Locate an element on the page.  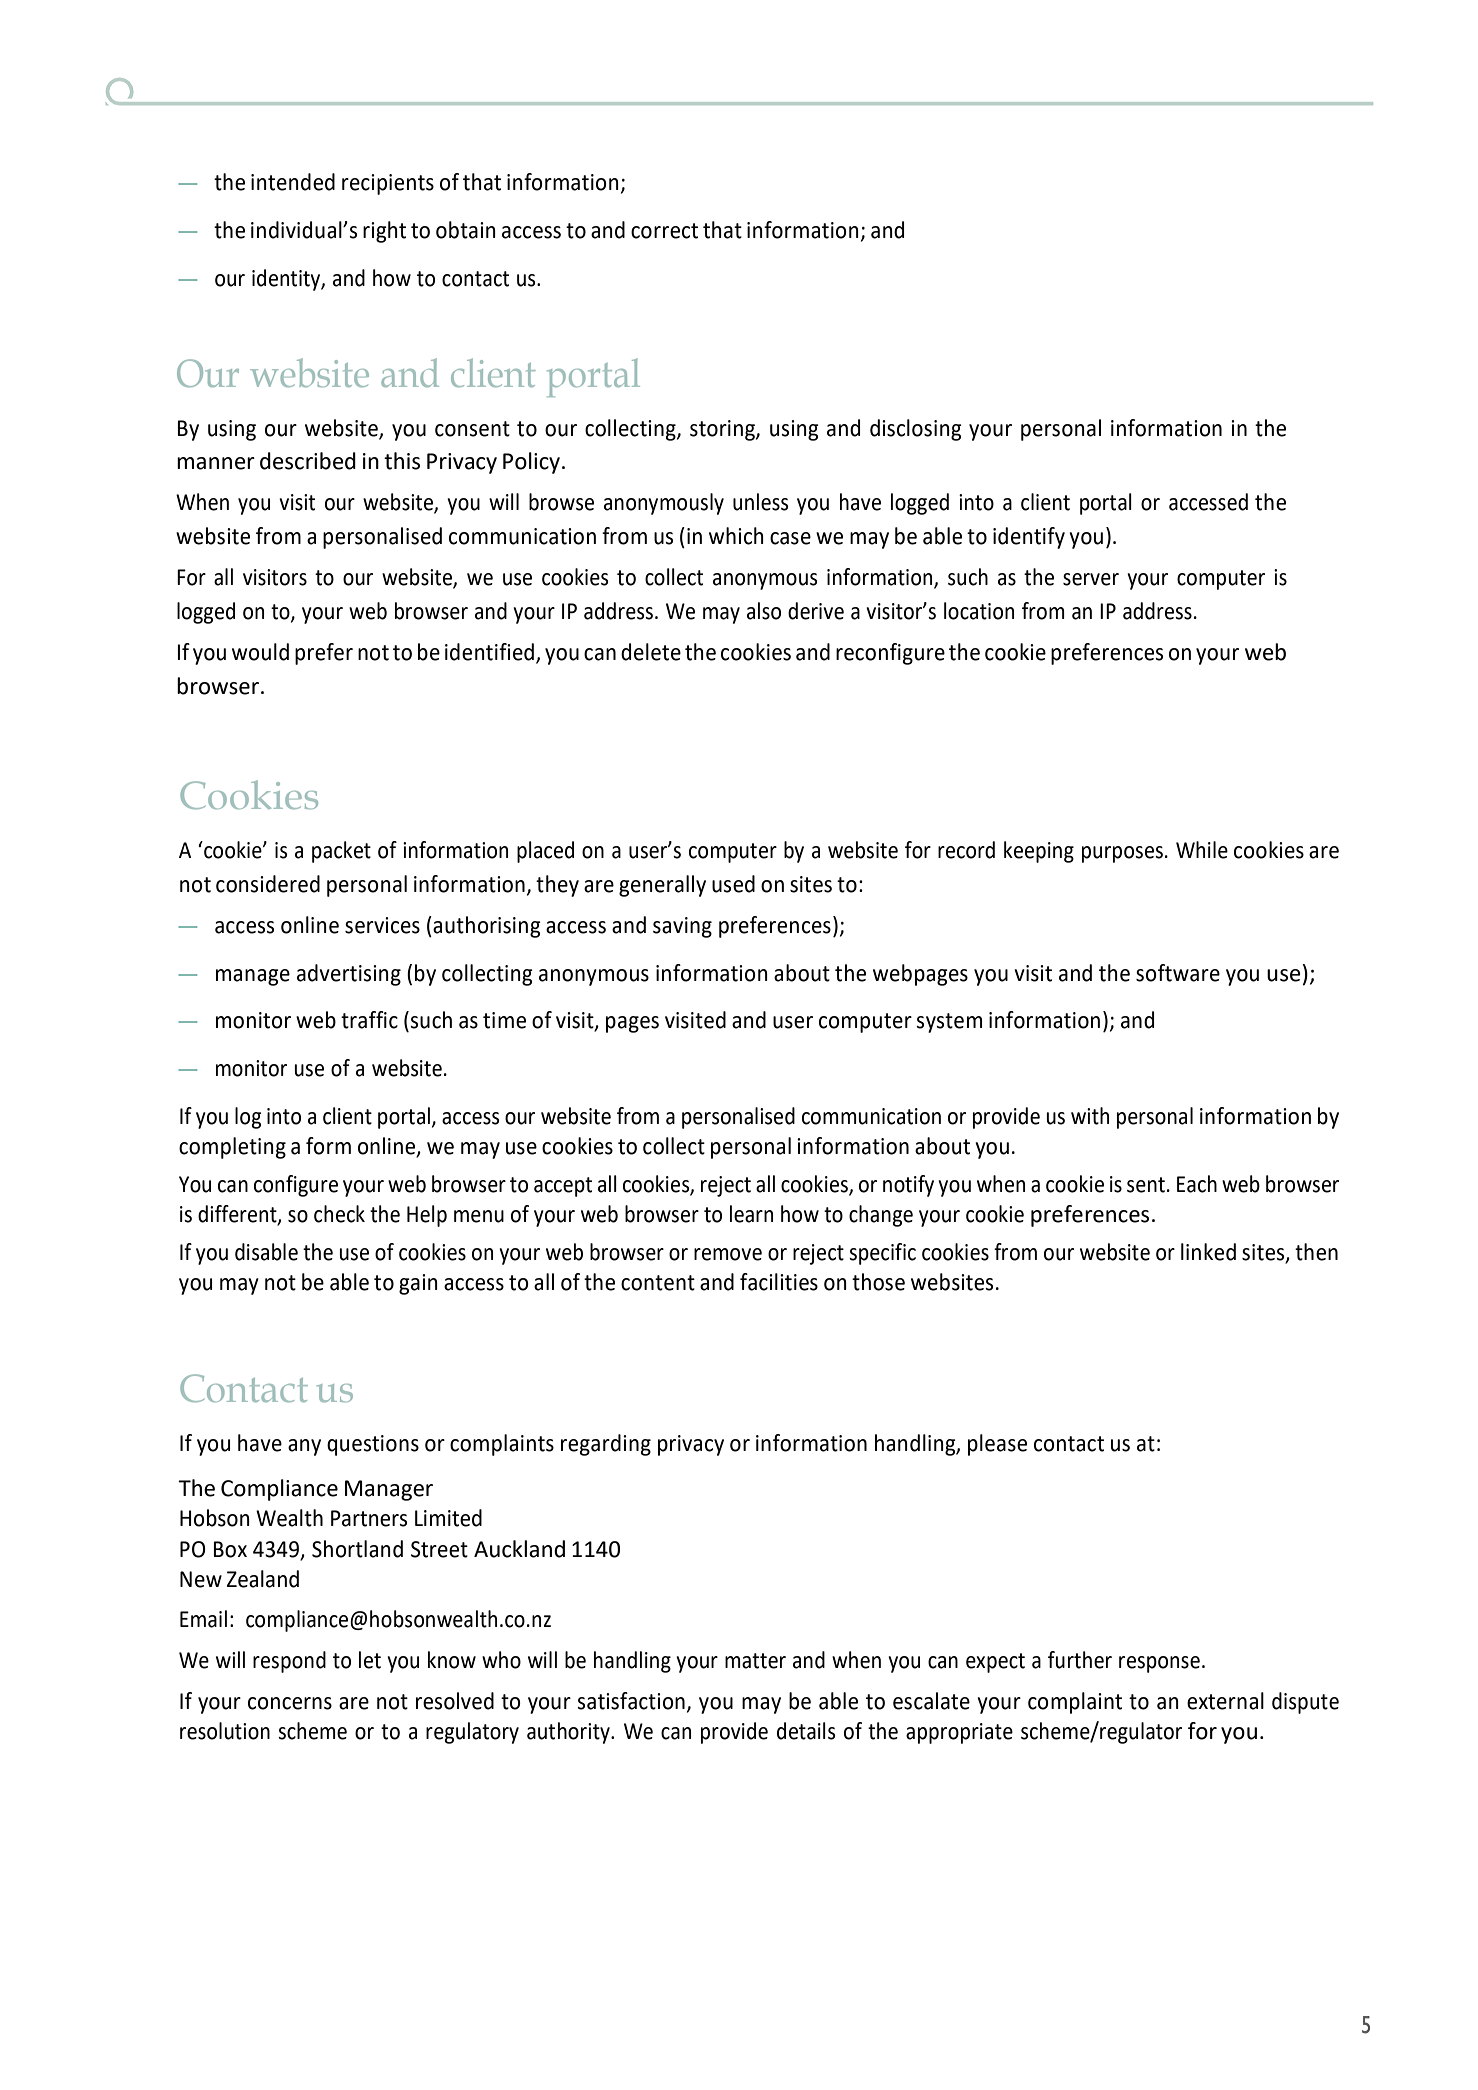
disclosing is located at coordinates (916, 430).
